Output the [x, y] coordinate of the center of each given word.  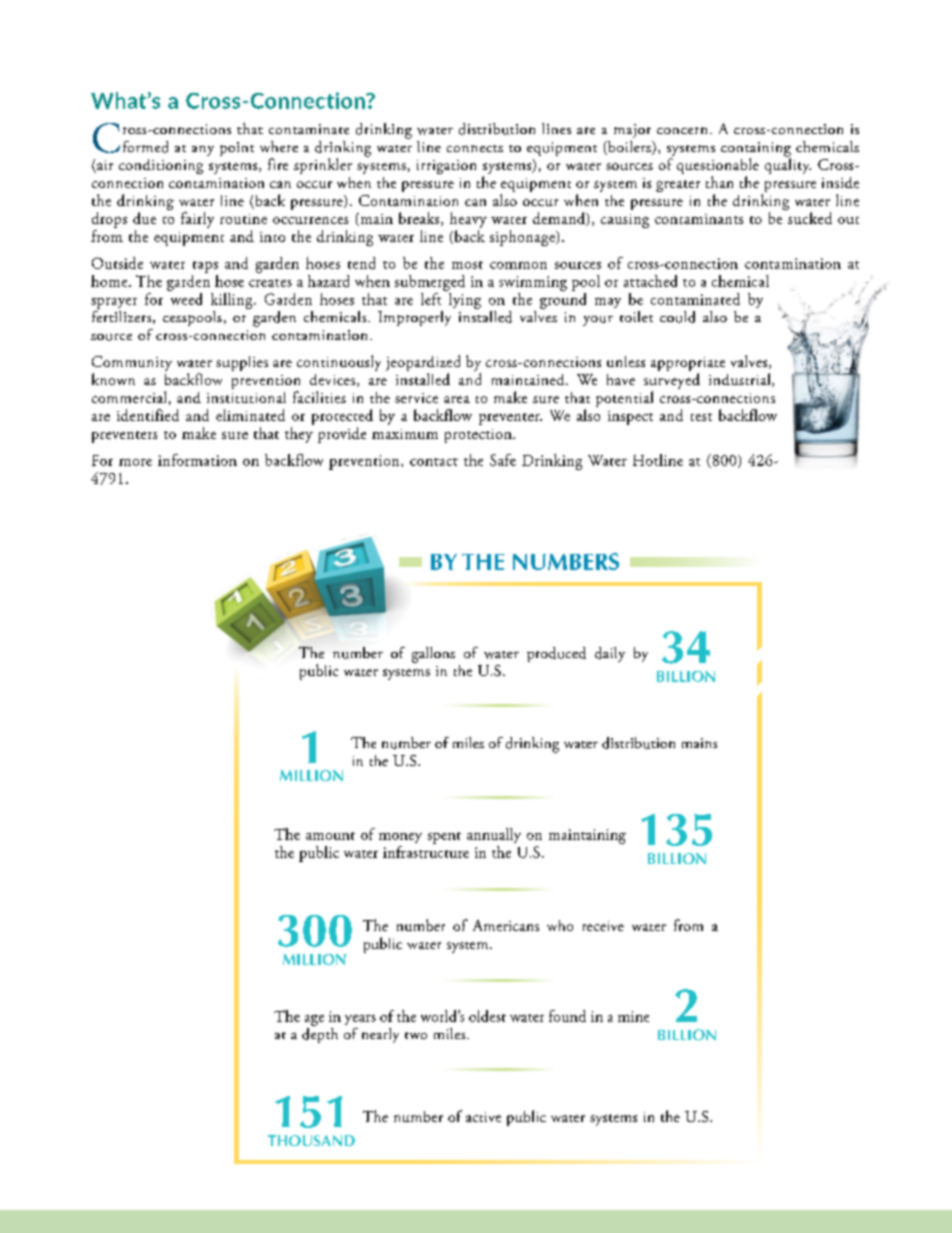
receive [603, 926]
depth [320, 1034]
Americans [506, 925]
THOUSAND [311, 1140]
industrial [741, 380]
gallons [433, 655]
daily [610, 654]
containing [756, 150]
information [197, 460]
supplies [242, 363]
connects [475, 148]
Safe [503, 460]
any [203, 151]
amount [330, 836]
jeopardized [423, 364]
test [701, 417]
